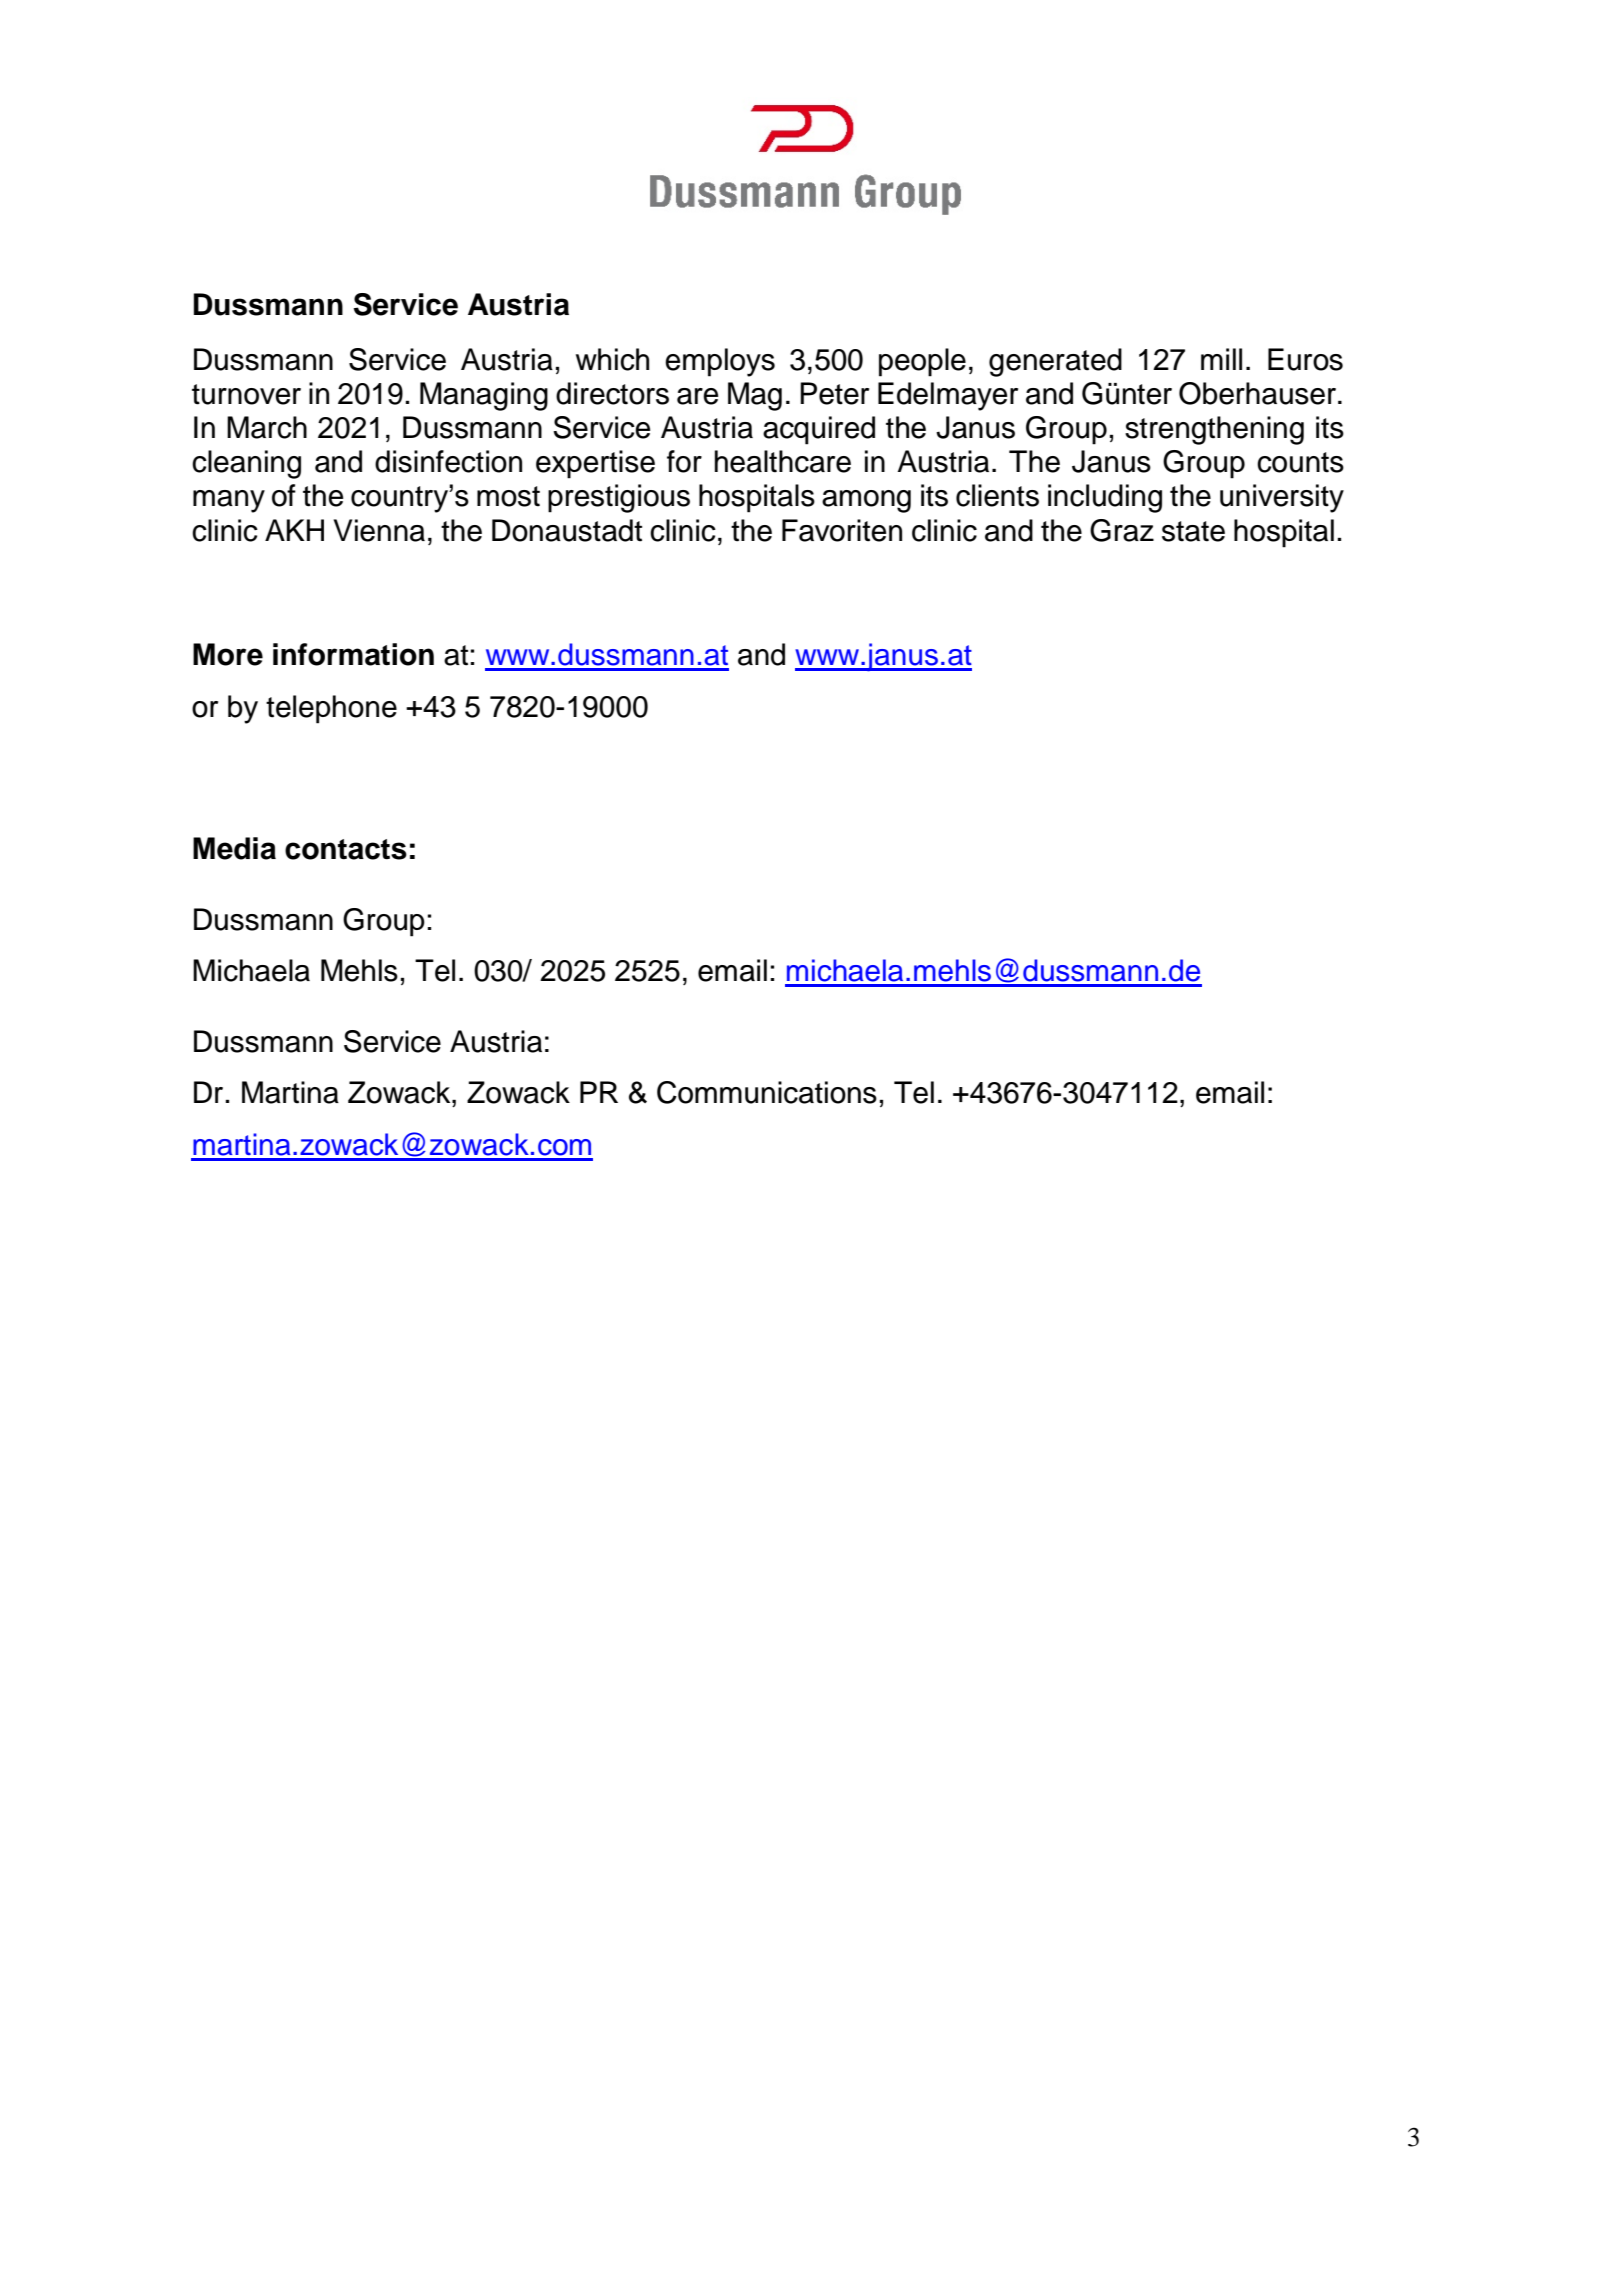 This page has width=1613, height=2281. Describe the element at coordinates (767, 1092) in the page. I see `Communications` at that location.
